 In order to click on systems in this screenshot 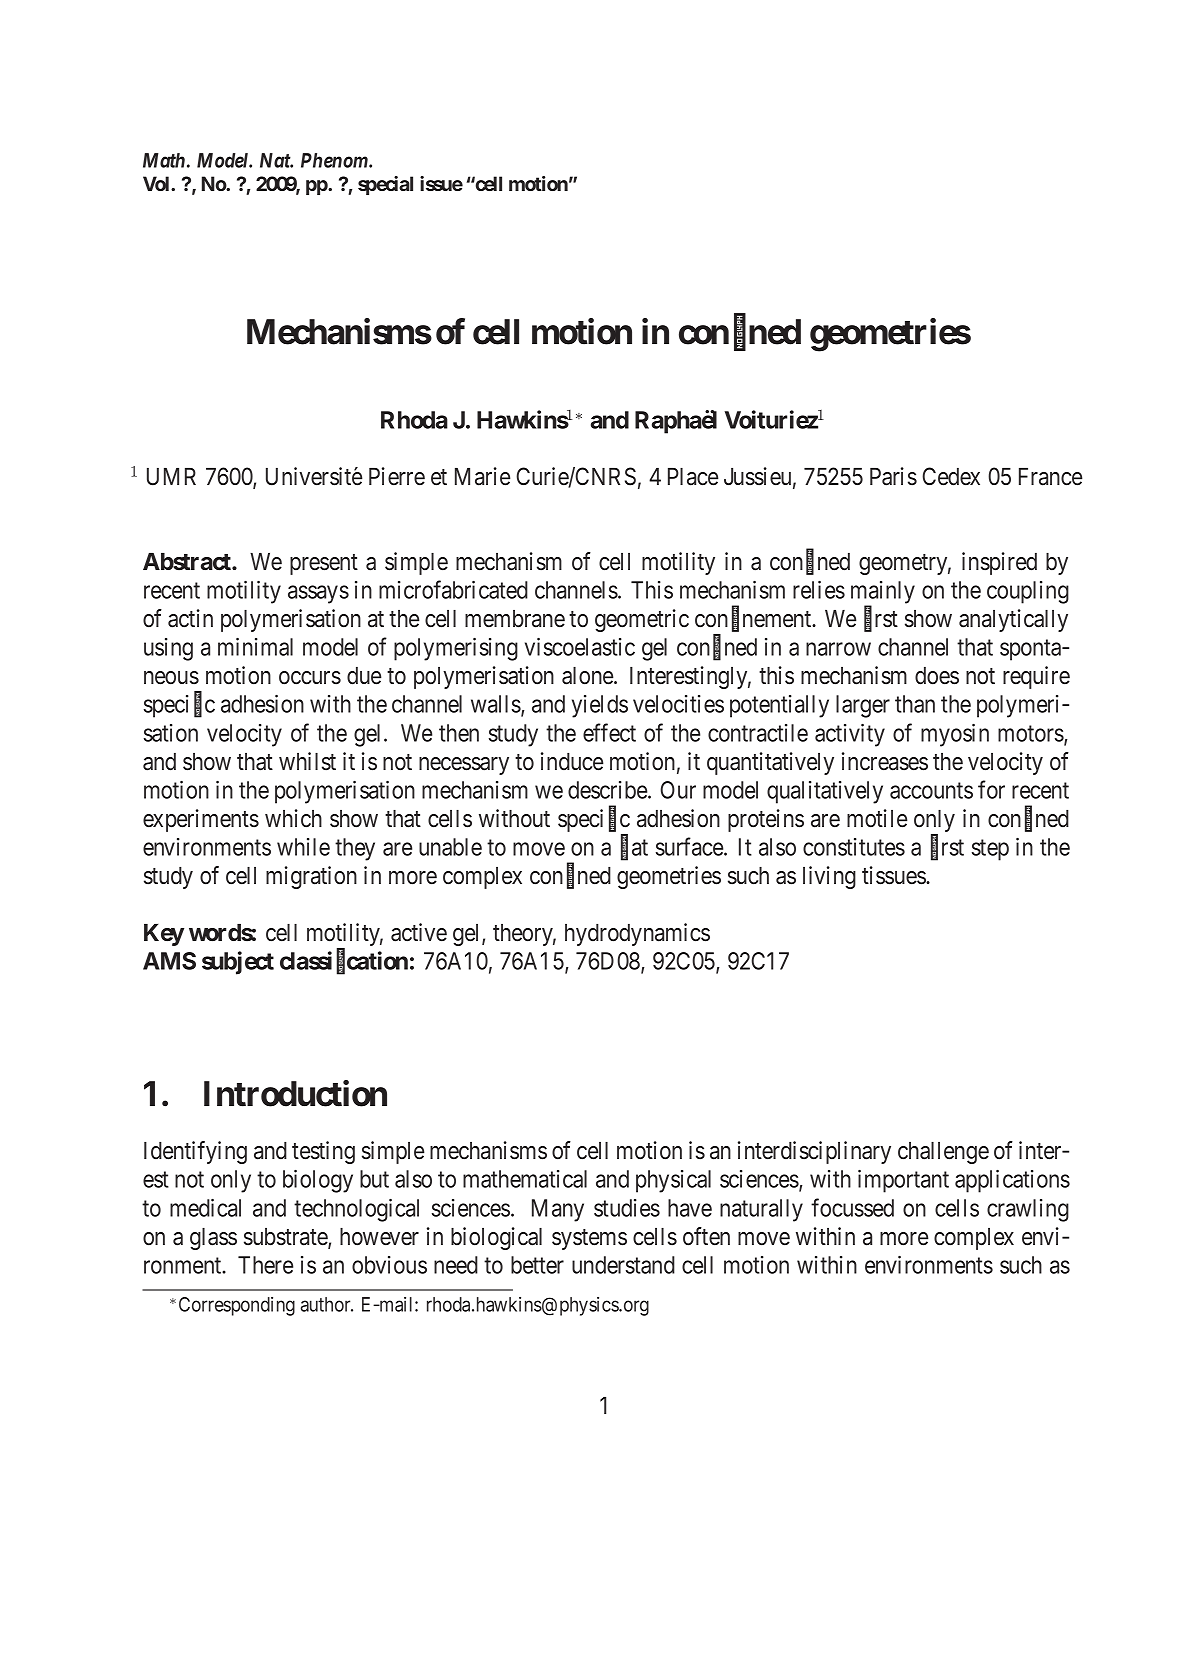, I will do `click(589, 1239)`.
